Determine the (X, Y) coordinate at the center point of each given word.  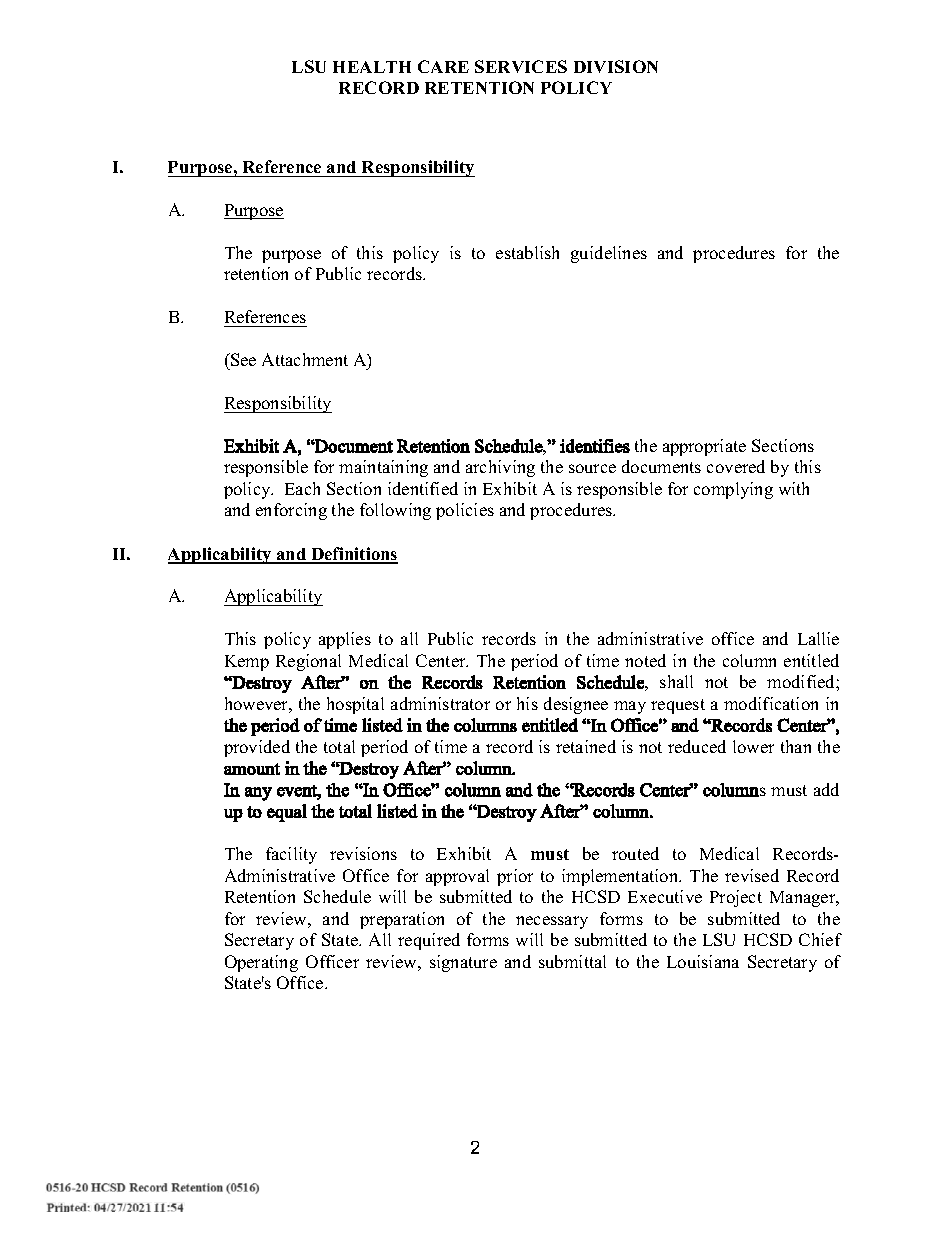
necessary (552, 922)
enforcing (291, 511)
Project (736, 898)
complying (733, 490)
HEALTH (372, 67)
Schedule (337, 896)
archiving (500, 468)
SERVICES (521, 66)
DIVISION (616, 66)
